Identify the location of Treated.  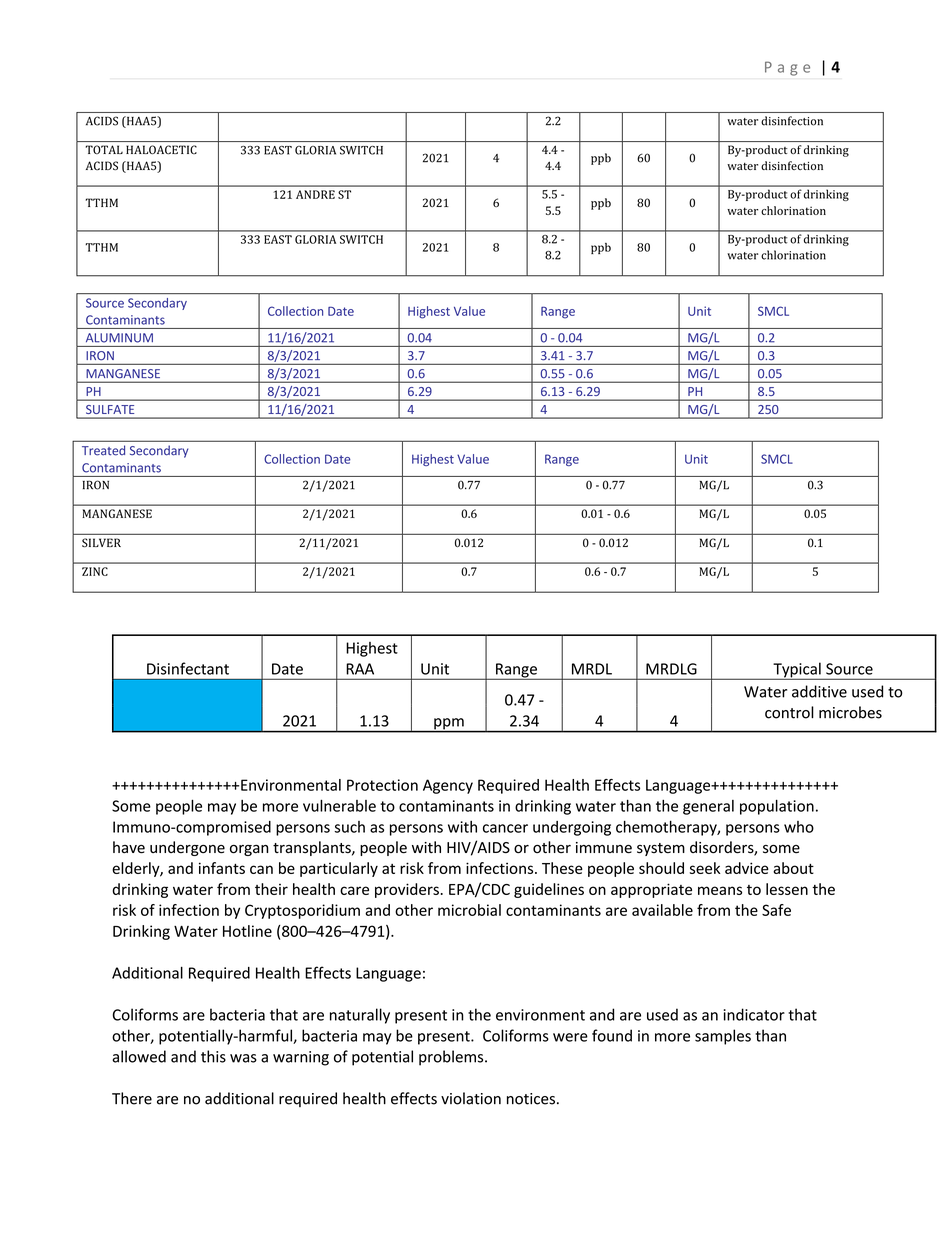
(103, 450).
